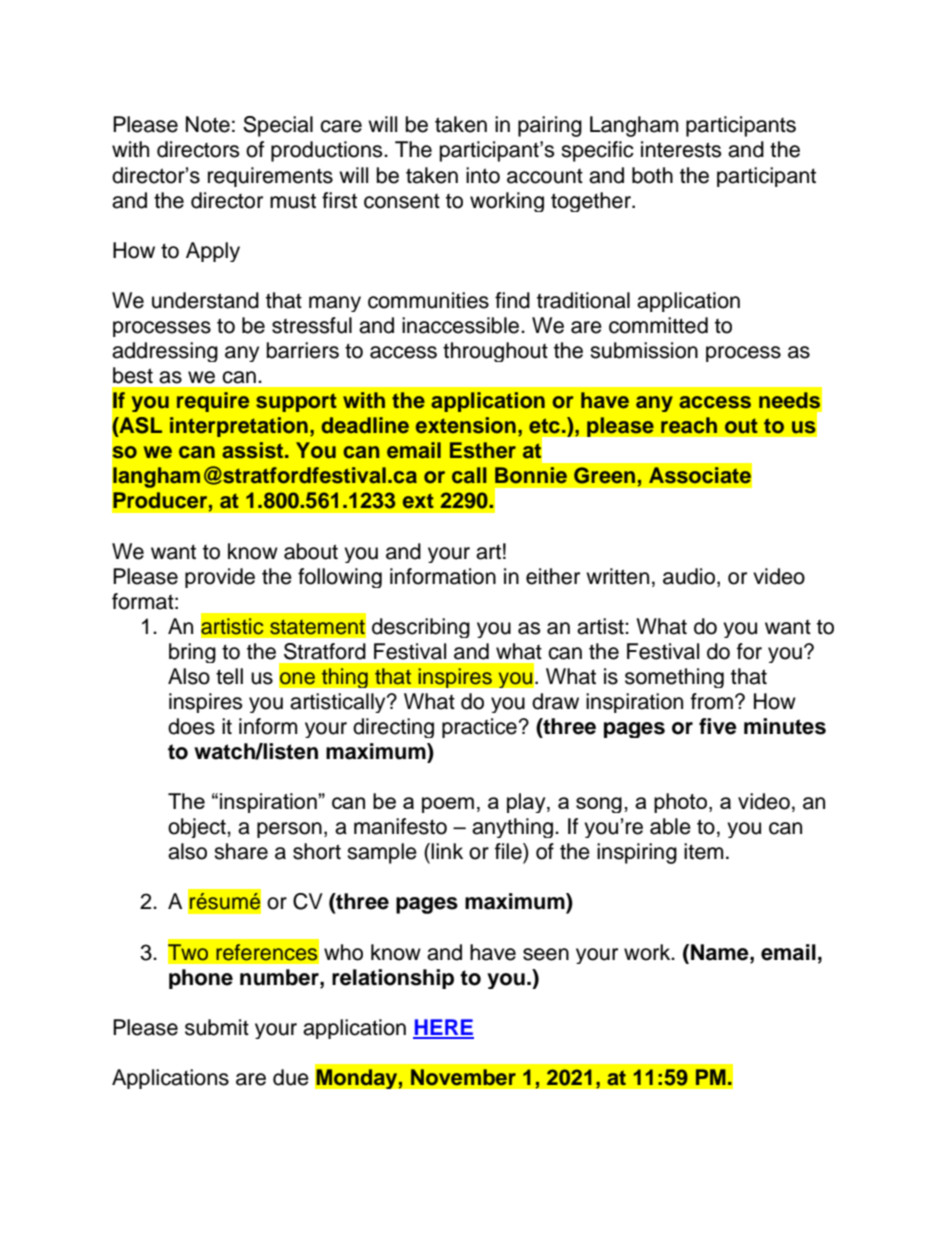 The image size is (952, 1233). Describe the element at coordinates (681, 149) in the page. I see `interests` at that location.
